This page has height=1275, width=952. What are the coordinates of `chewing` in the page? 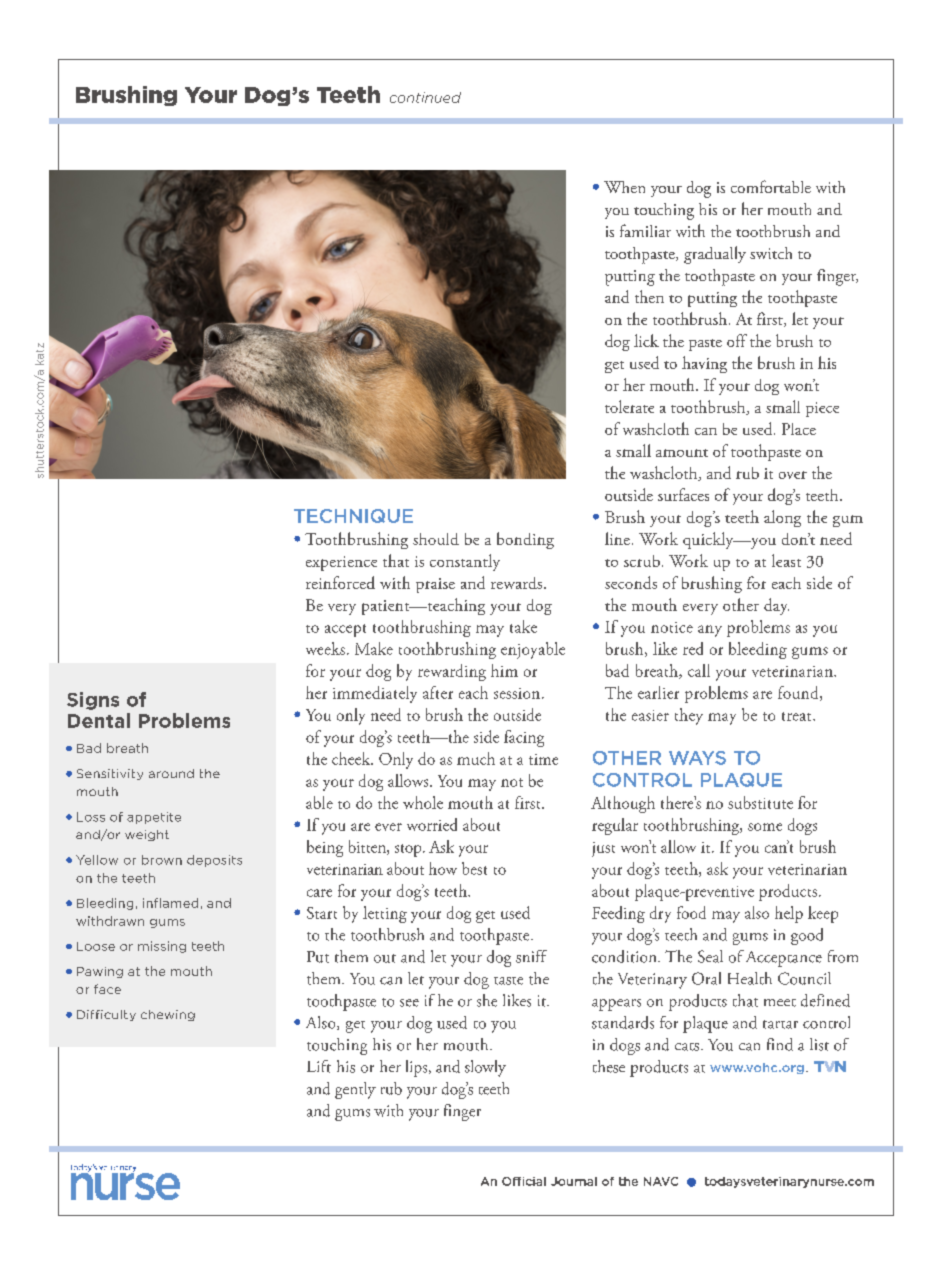 It's located at (168, 1015).
